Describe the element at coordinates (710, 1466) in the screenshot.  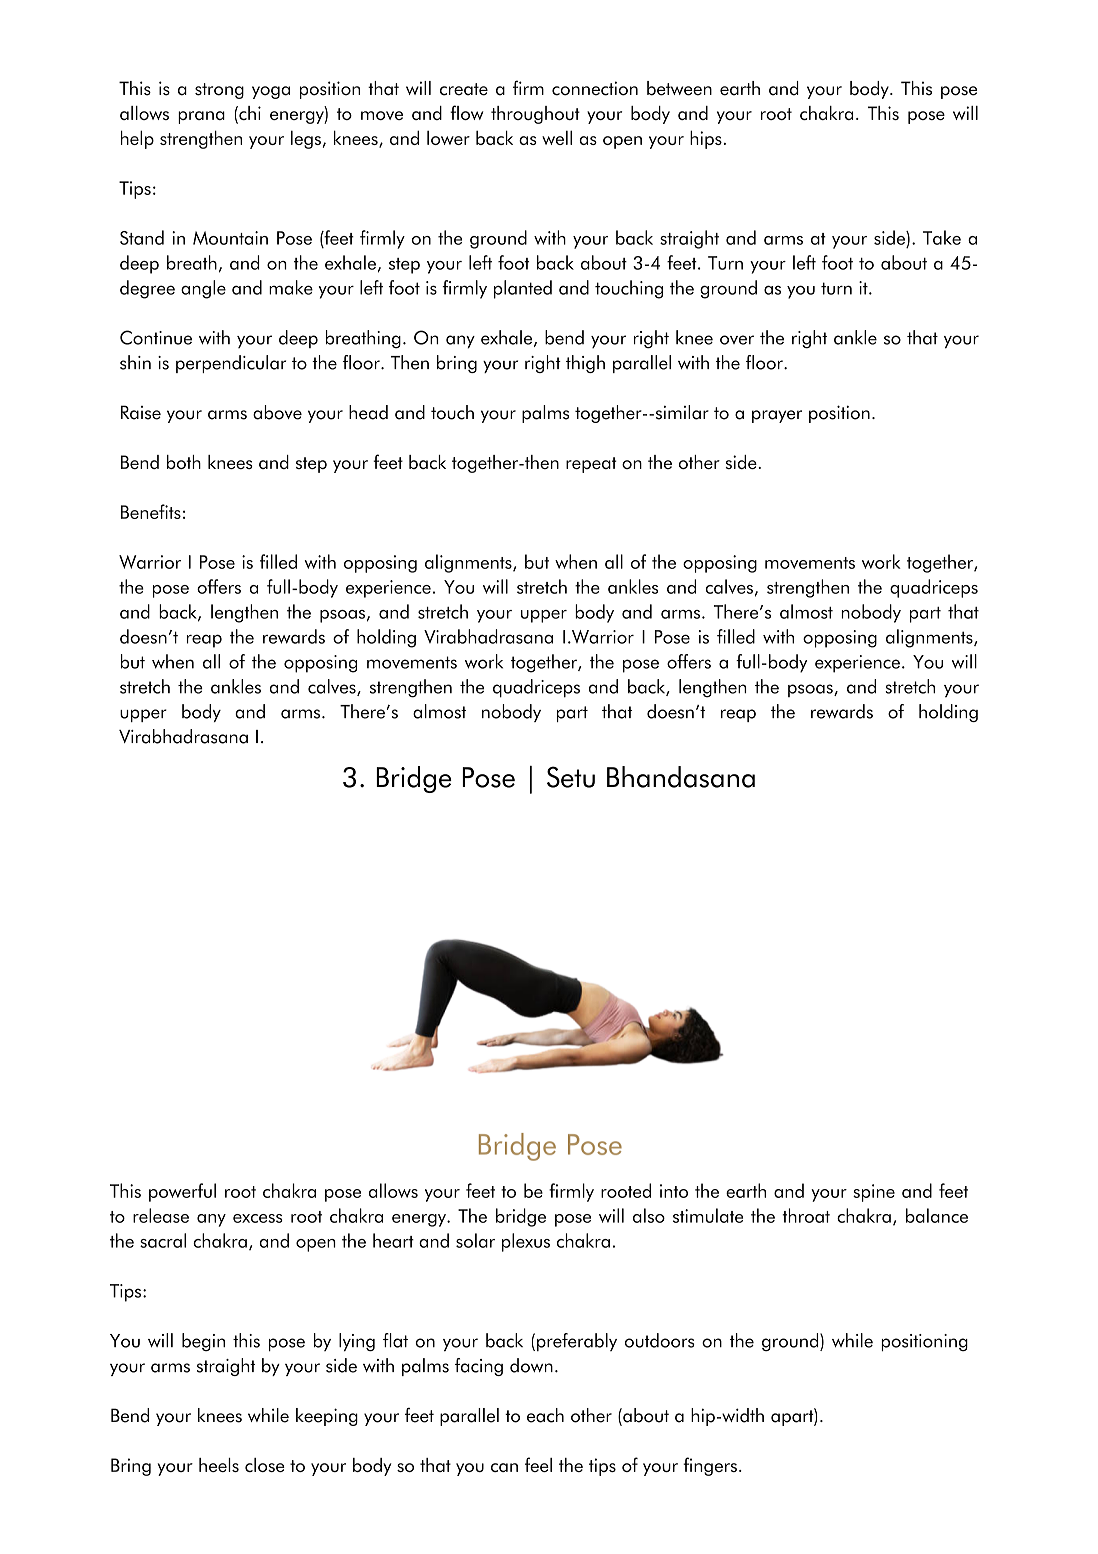
I see `fingers` at that location.
